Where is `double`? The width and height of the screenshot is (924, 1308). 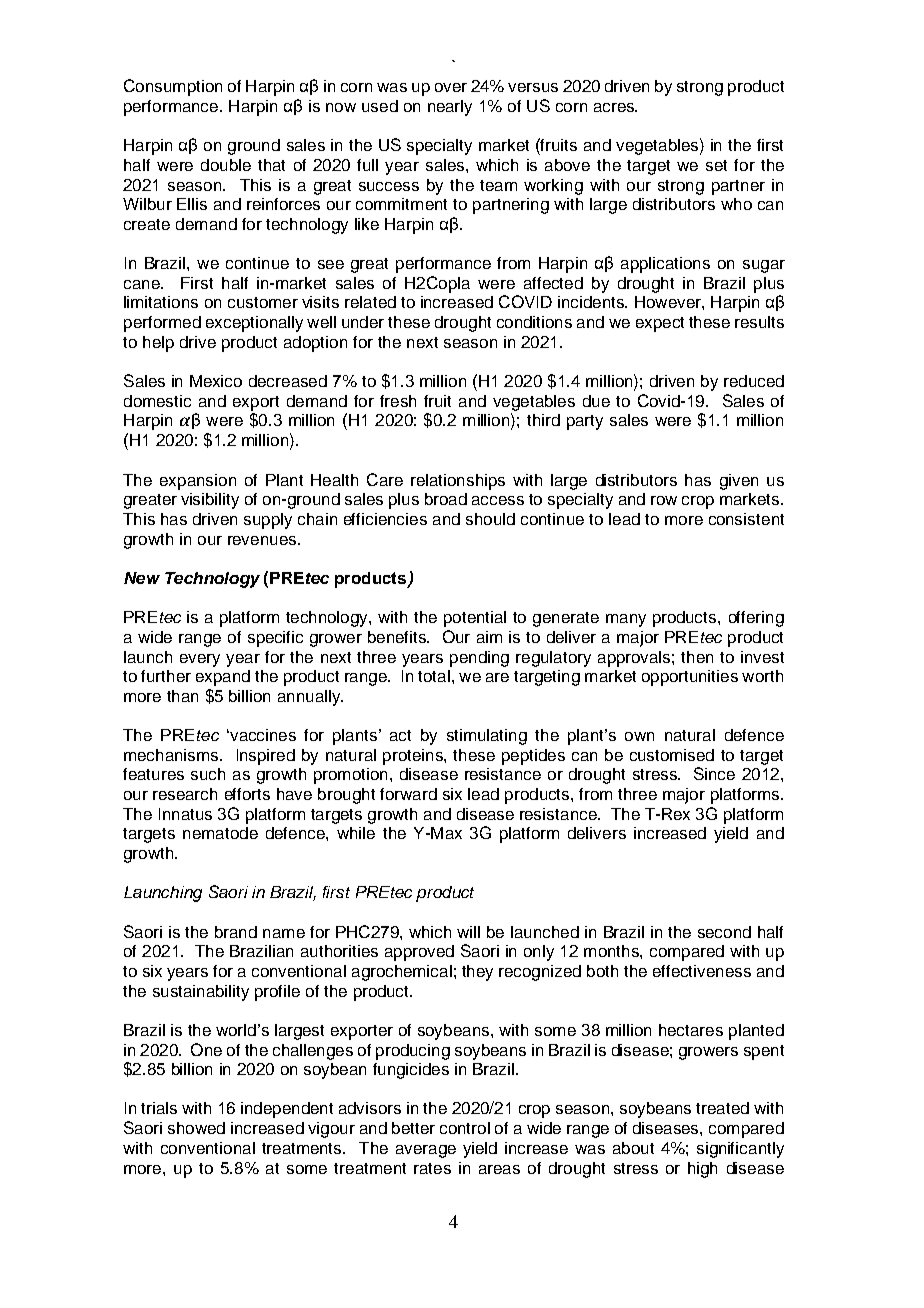
double is located at coordinates (226, 165).
